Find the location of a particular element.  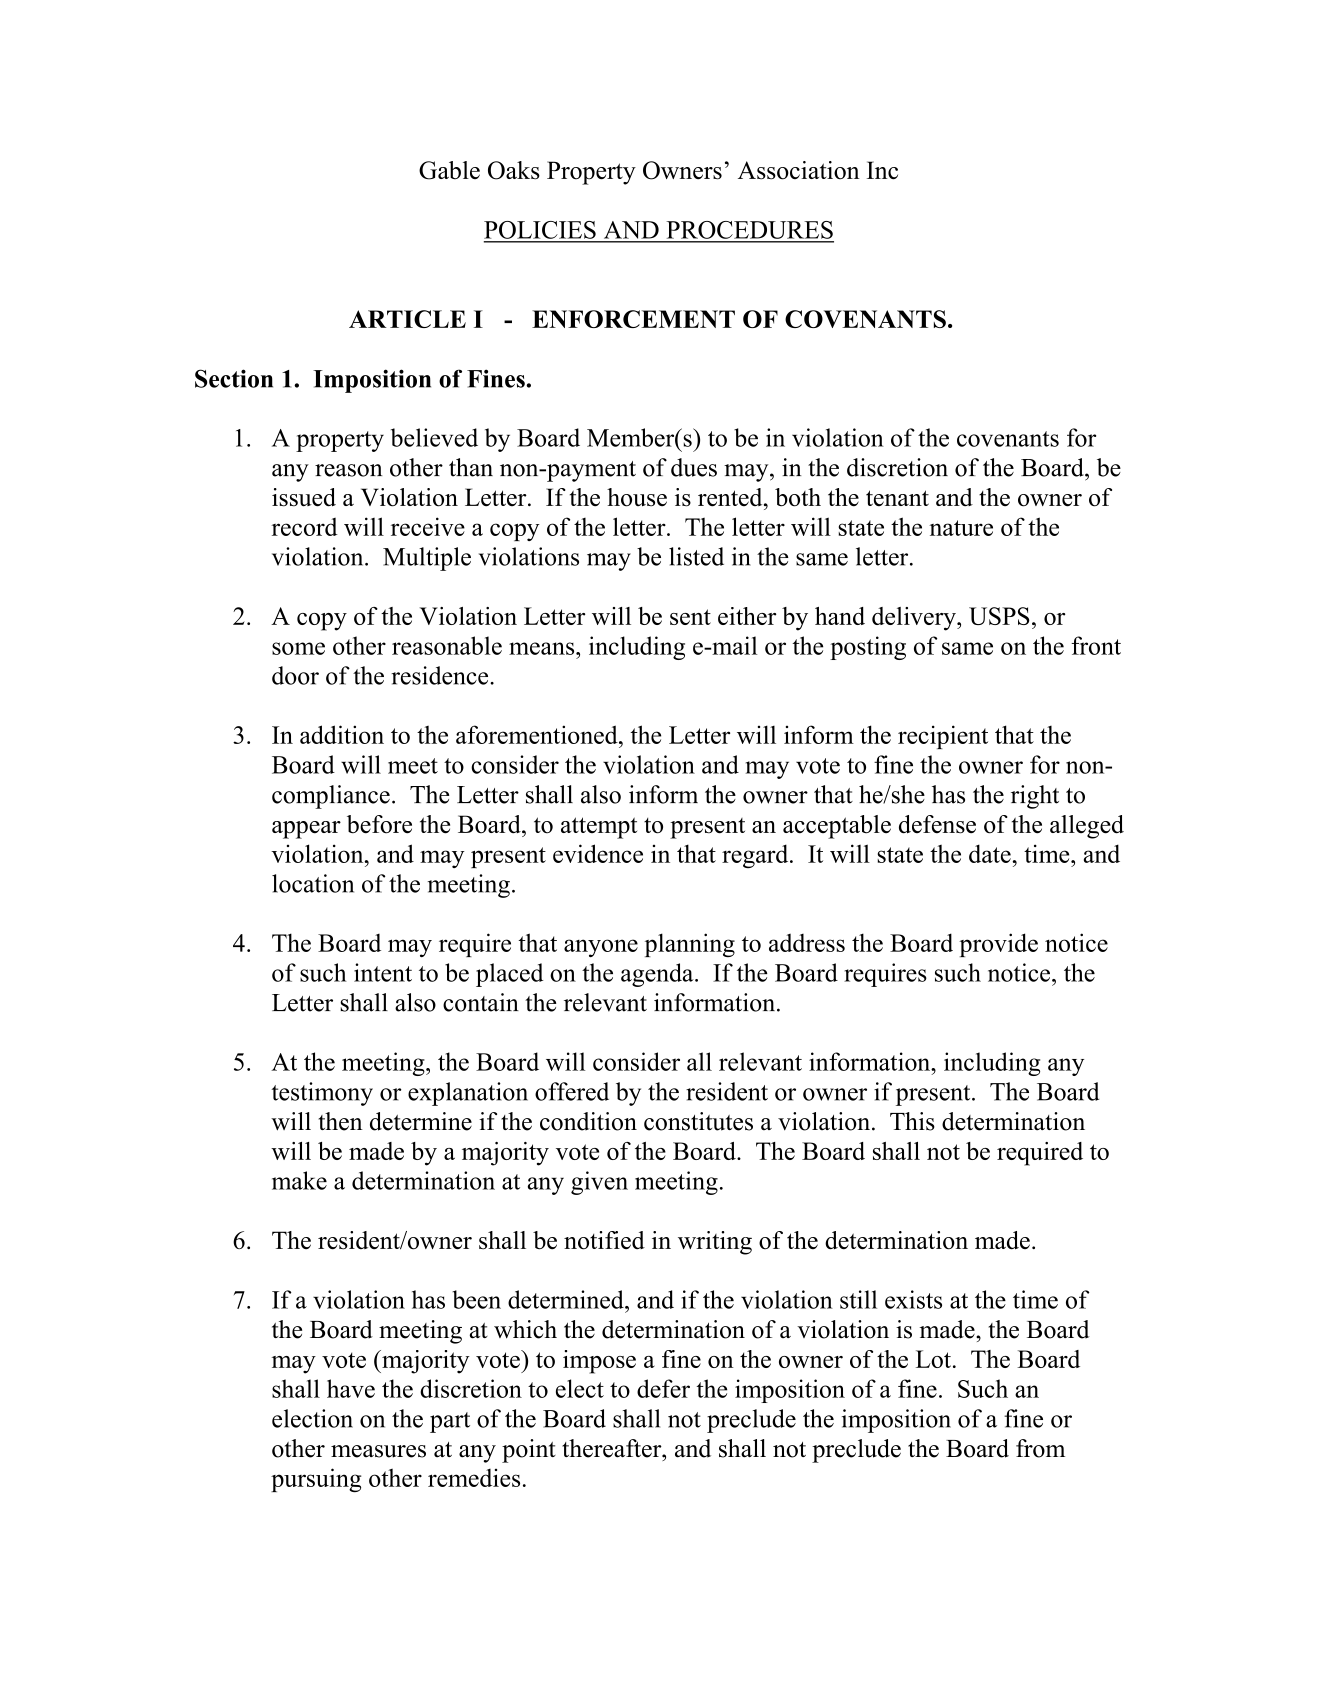

record is located at coordinates (304, 527).
